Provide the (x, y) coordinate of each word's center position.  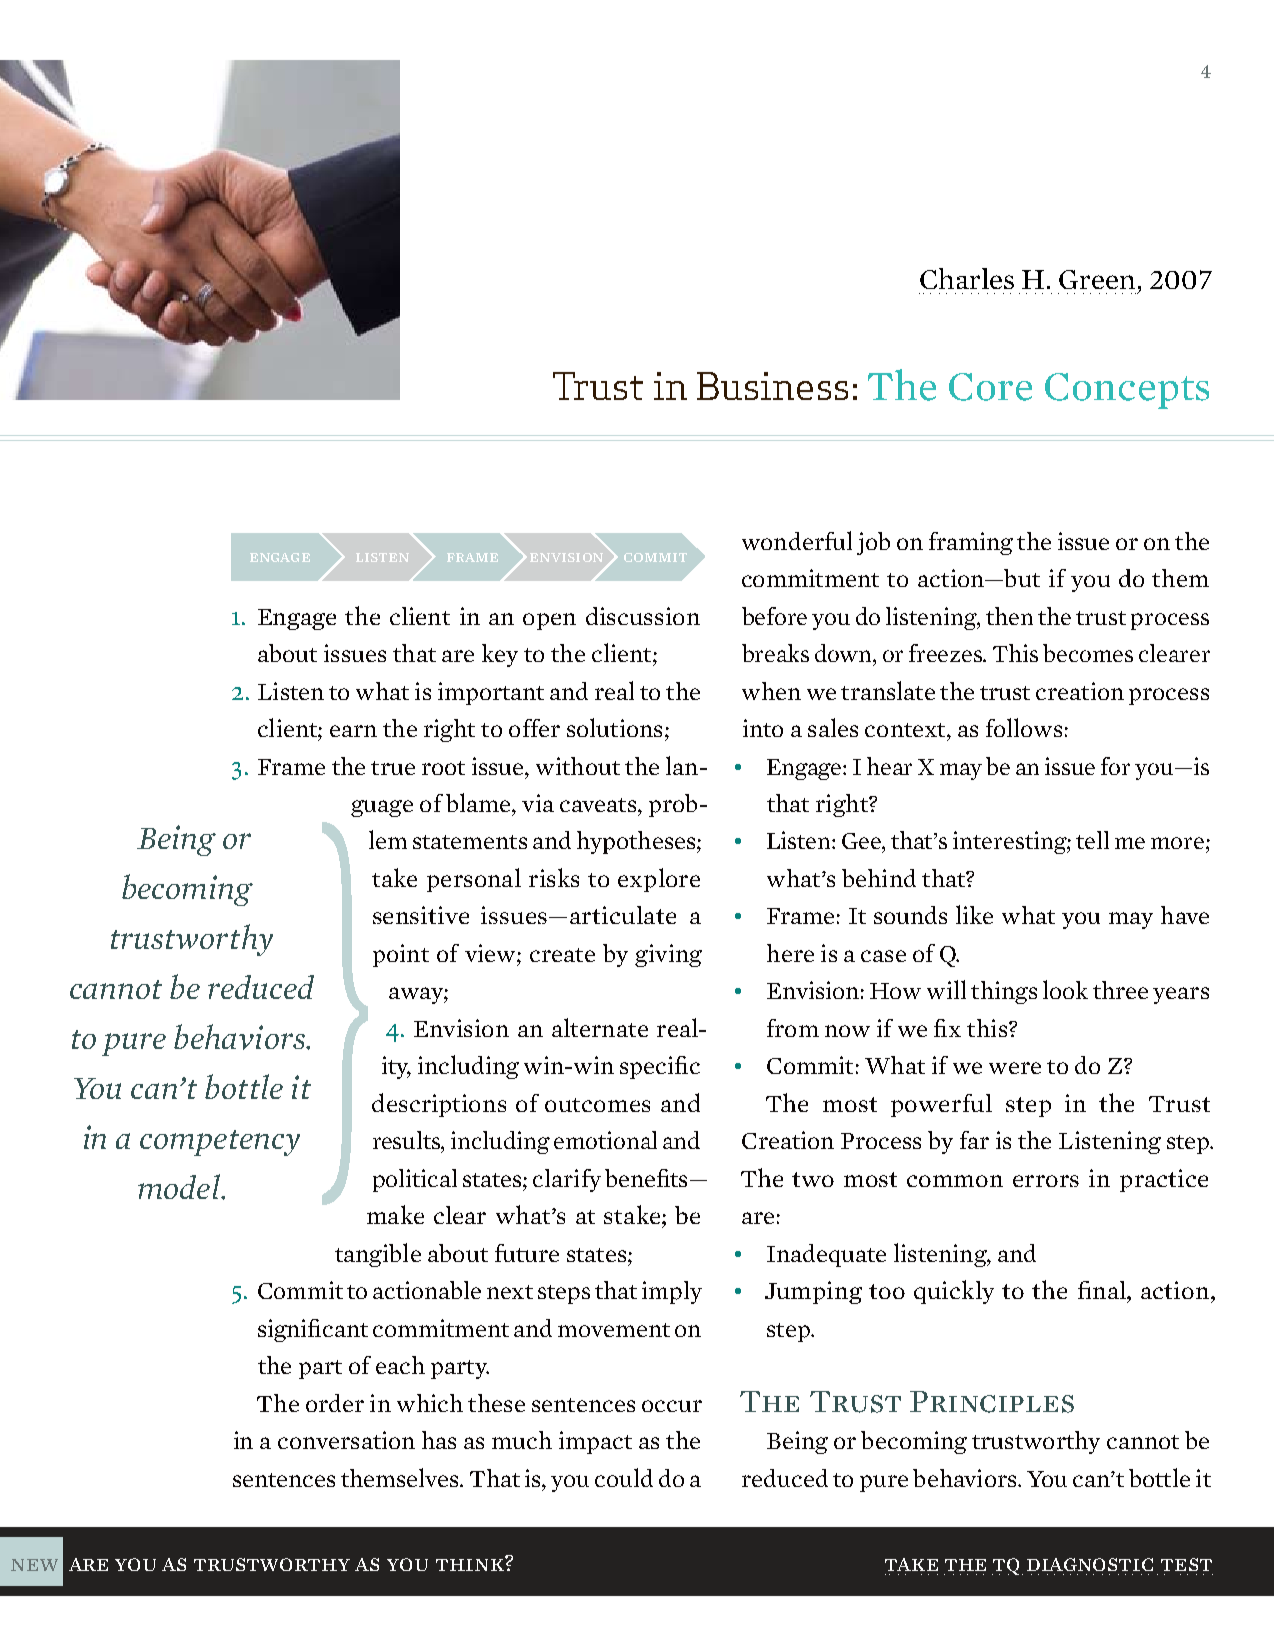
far (974, 1140)
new (34, 1565)
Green (1097, 279)
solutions (614, 727)
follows (1024, 727)
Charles (967, 278)
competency (220, 1143)
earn (353, 731)
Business (772, 386)
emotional (605, 1140)
